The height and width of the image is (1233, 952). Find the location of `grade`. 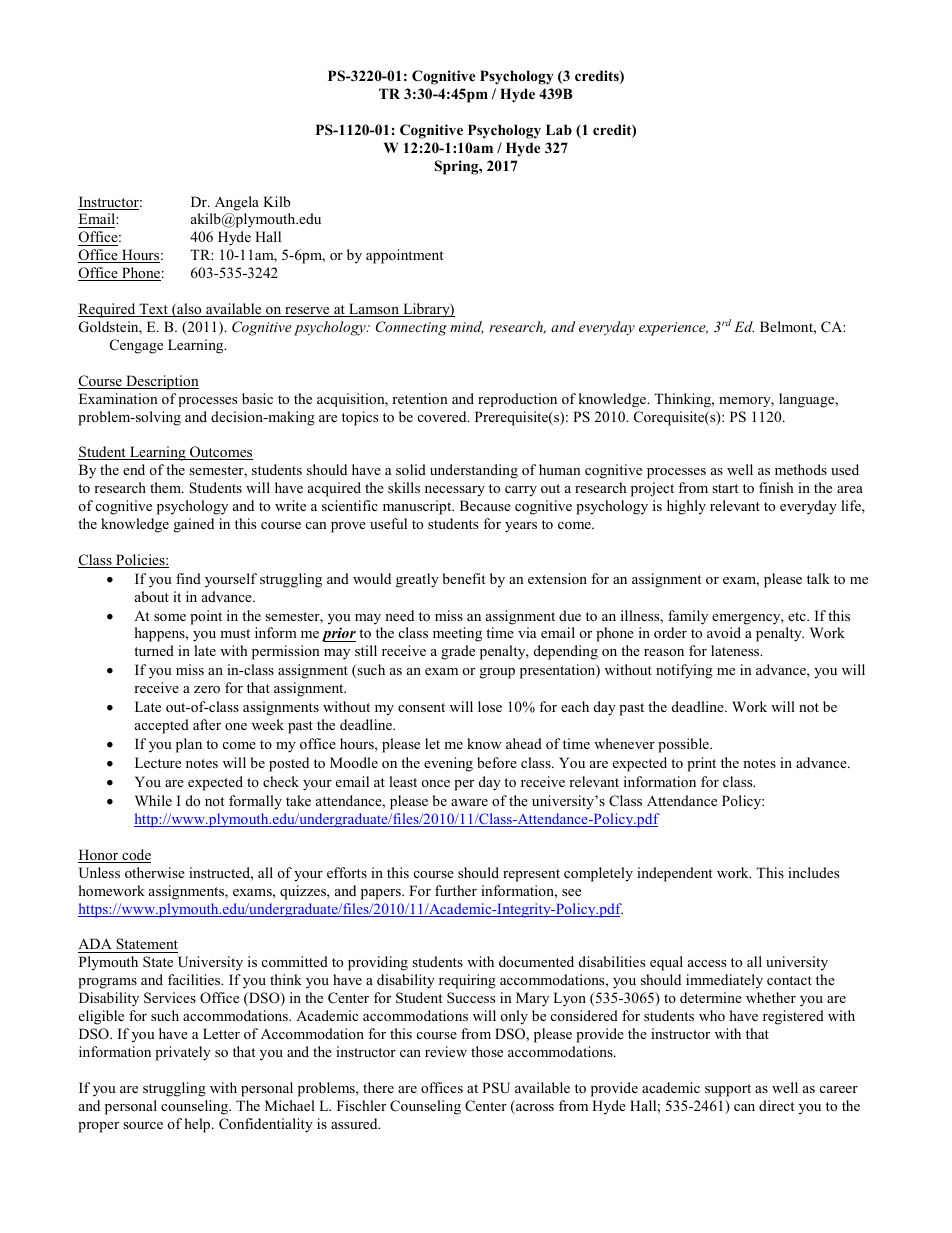

grade is located at coordinates (458, 652).
